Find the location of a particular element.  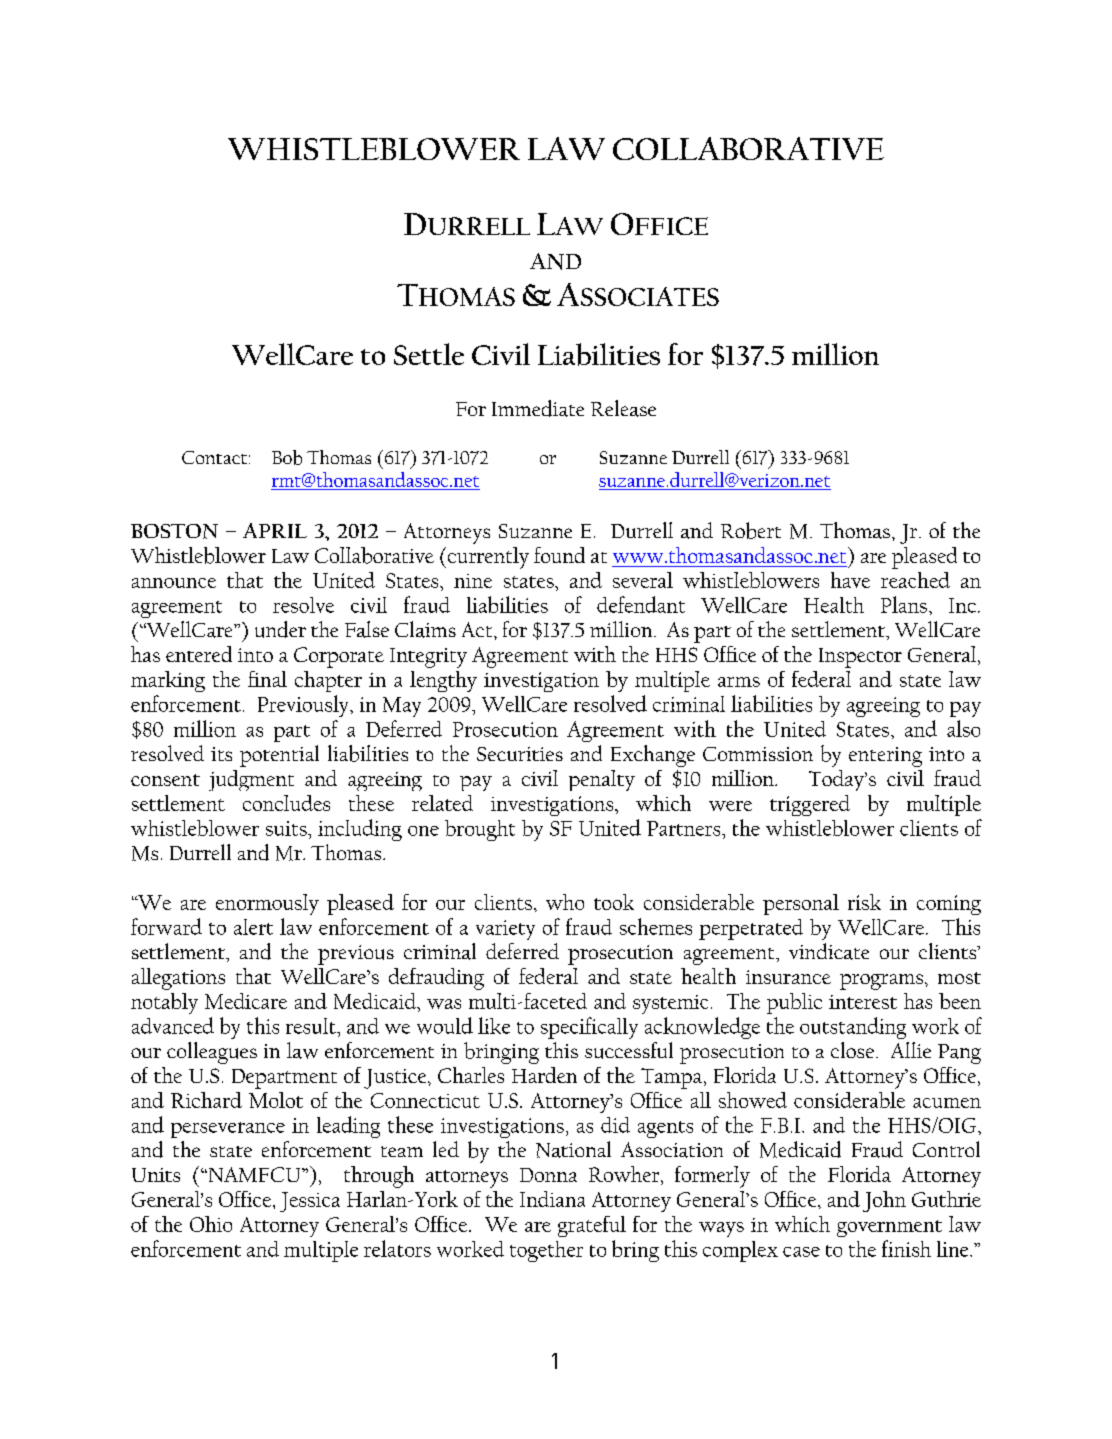

Securities is located at coordinates (520, 754).
